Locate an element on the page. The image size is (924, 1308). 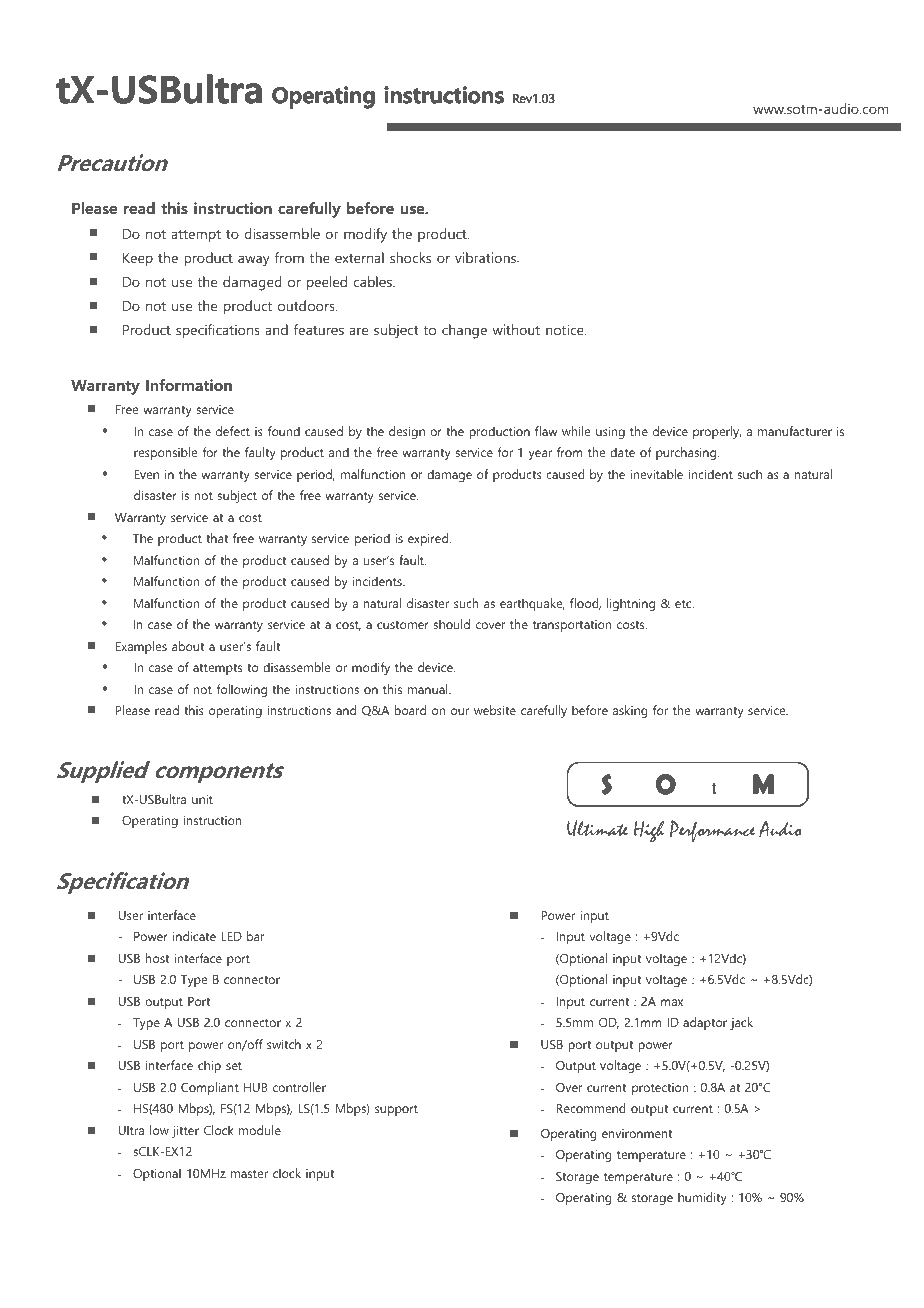
Recommend is located at coordinates (591, 1108).
